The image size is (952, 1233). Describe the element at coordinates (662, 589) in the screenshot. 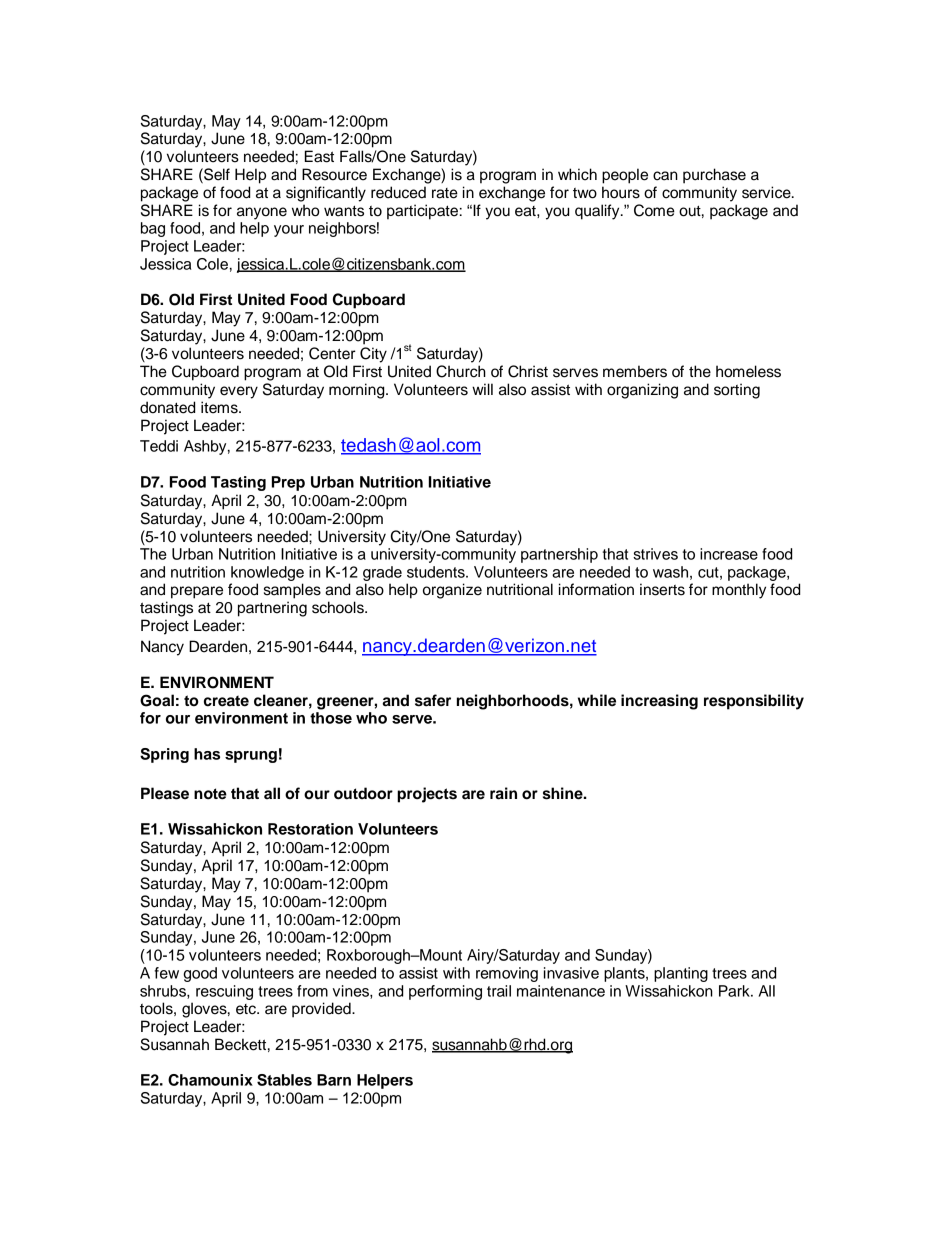

I see `inserts` at that location.
